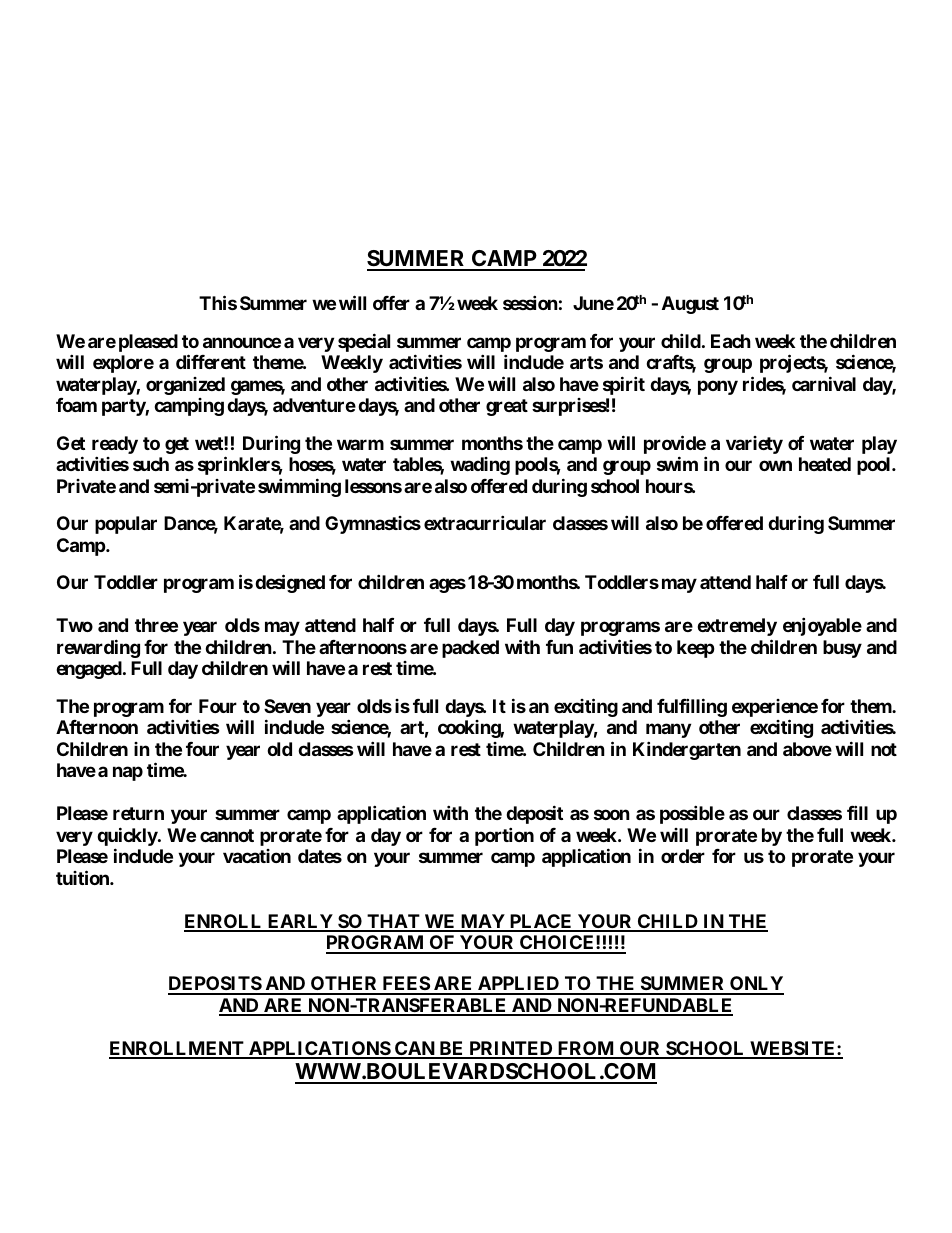  What do you see at coordinates (504, 836) in the screenshot?
I see `portion` at bounding box center [504, 836].
